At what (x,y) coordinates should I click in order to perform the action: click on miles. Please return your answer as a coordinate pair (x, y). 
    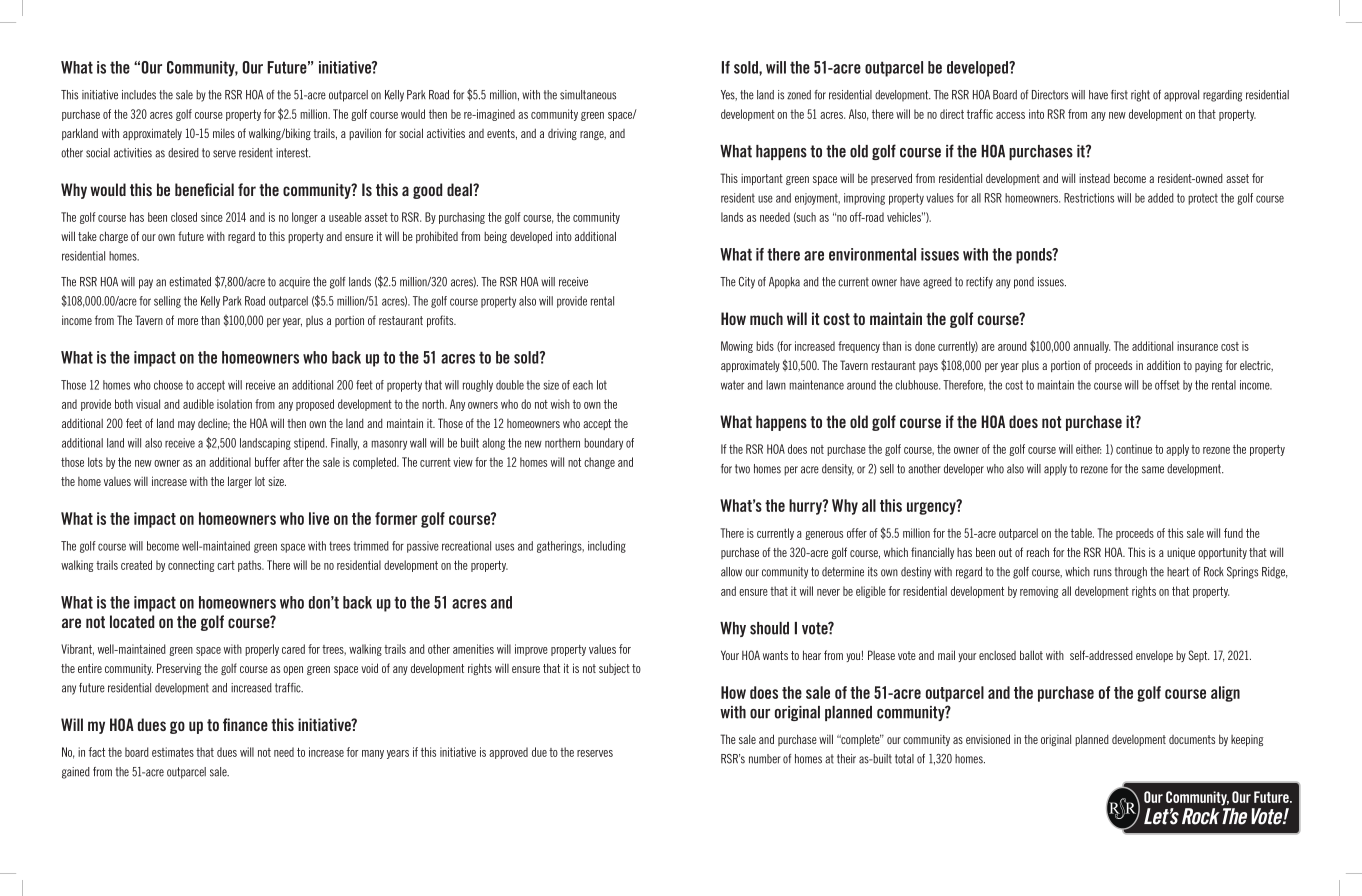
    Looking at the image, I should click on (224, 133).
